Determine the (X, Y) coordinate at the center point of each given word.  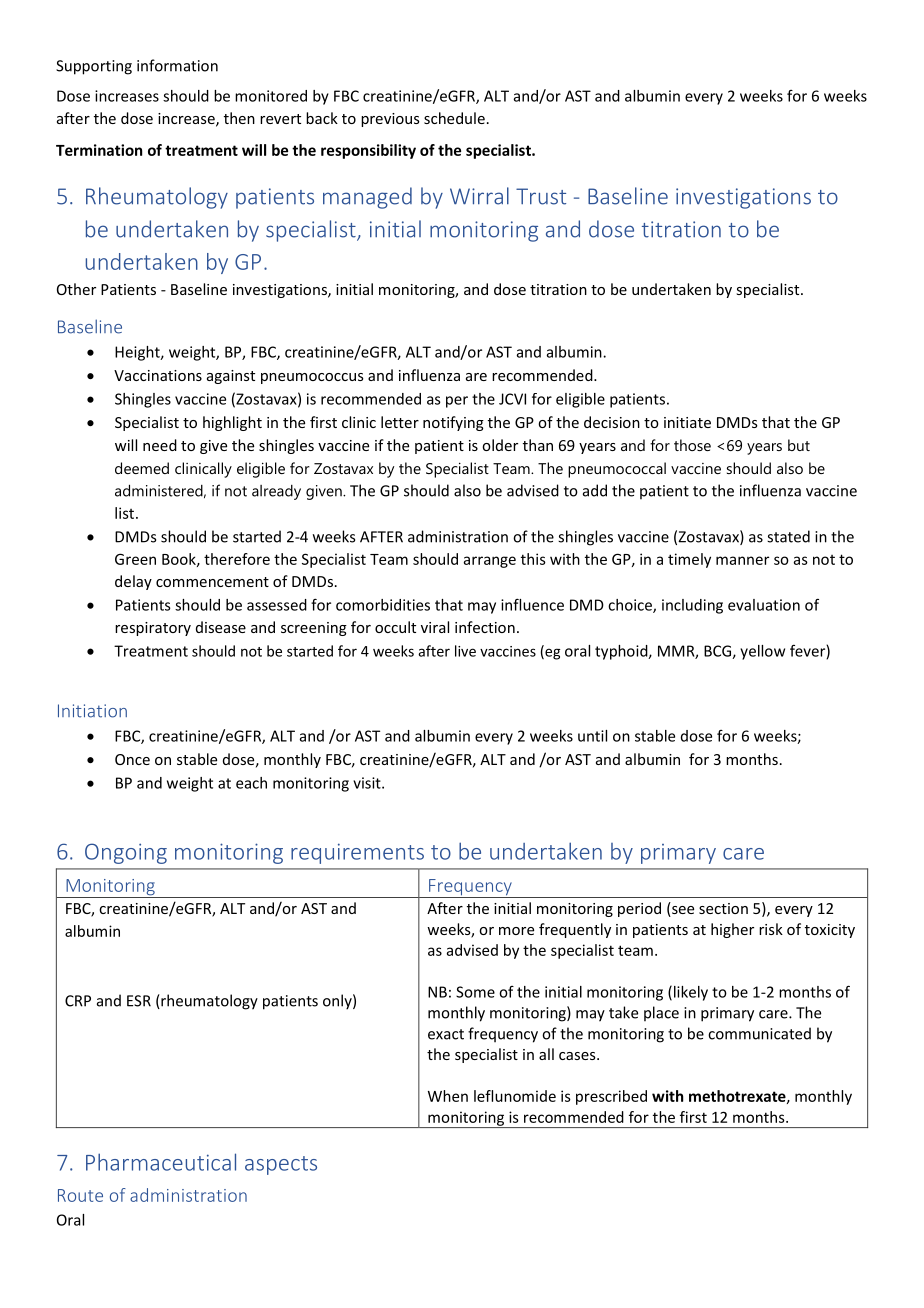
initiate (687, 422)
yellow (762, 652)
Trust (541, 196)
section (723, 908)
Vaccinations (158, 375)
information (177, 65)
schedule (454, 118)
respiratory (153, 629)
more (516, 931)
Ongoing (126, 853)
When (448, 1096)
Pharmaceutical (161, 1162)
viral (435, 627)
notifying (453, 423)
